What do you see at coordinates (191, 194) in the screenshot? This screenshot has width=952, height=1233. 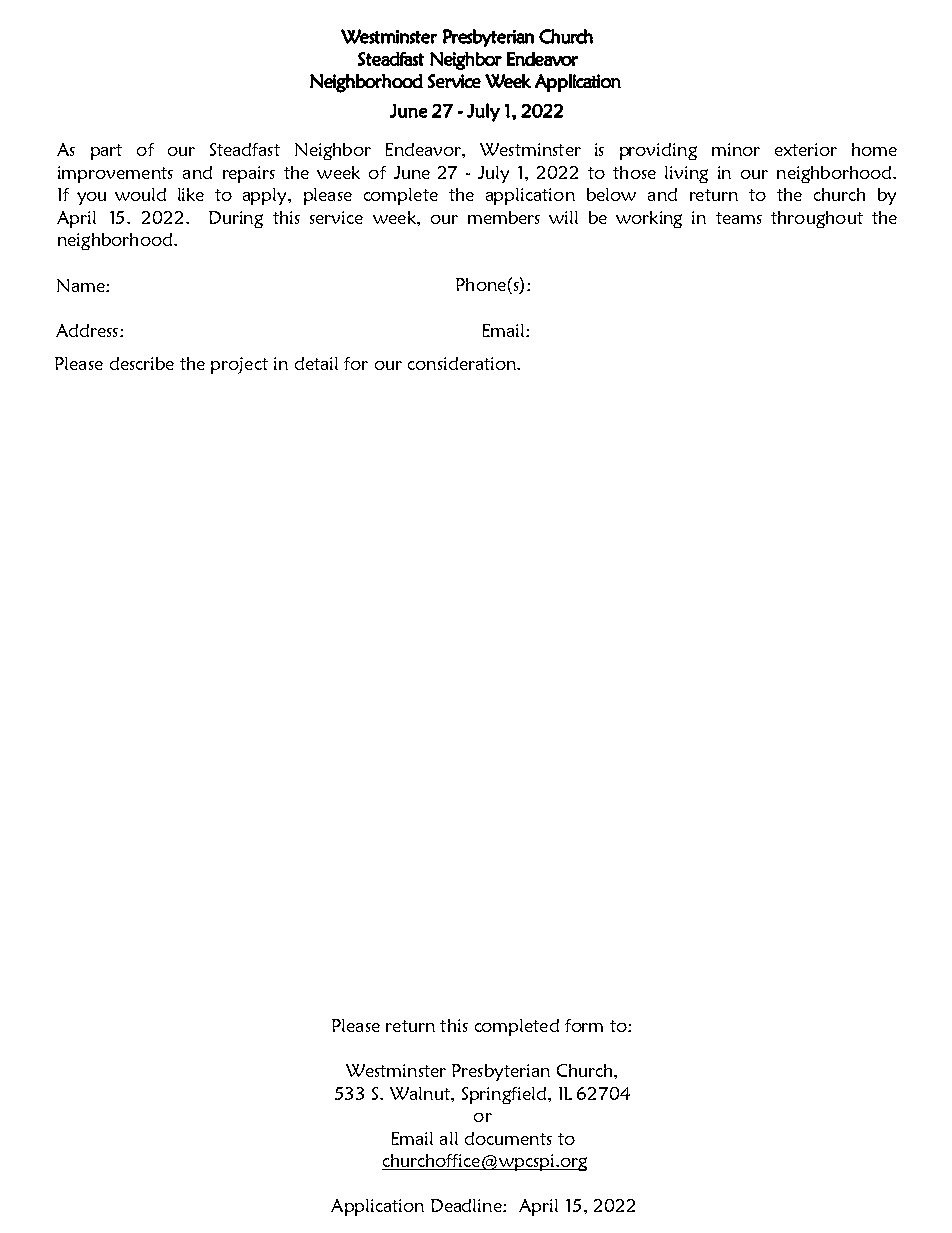 I see `like` at bounding box center [191, 194].
